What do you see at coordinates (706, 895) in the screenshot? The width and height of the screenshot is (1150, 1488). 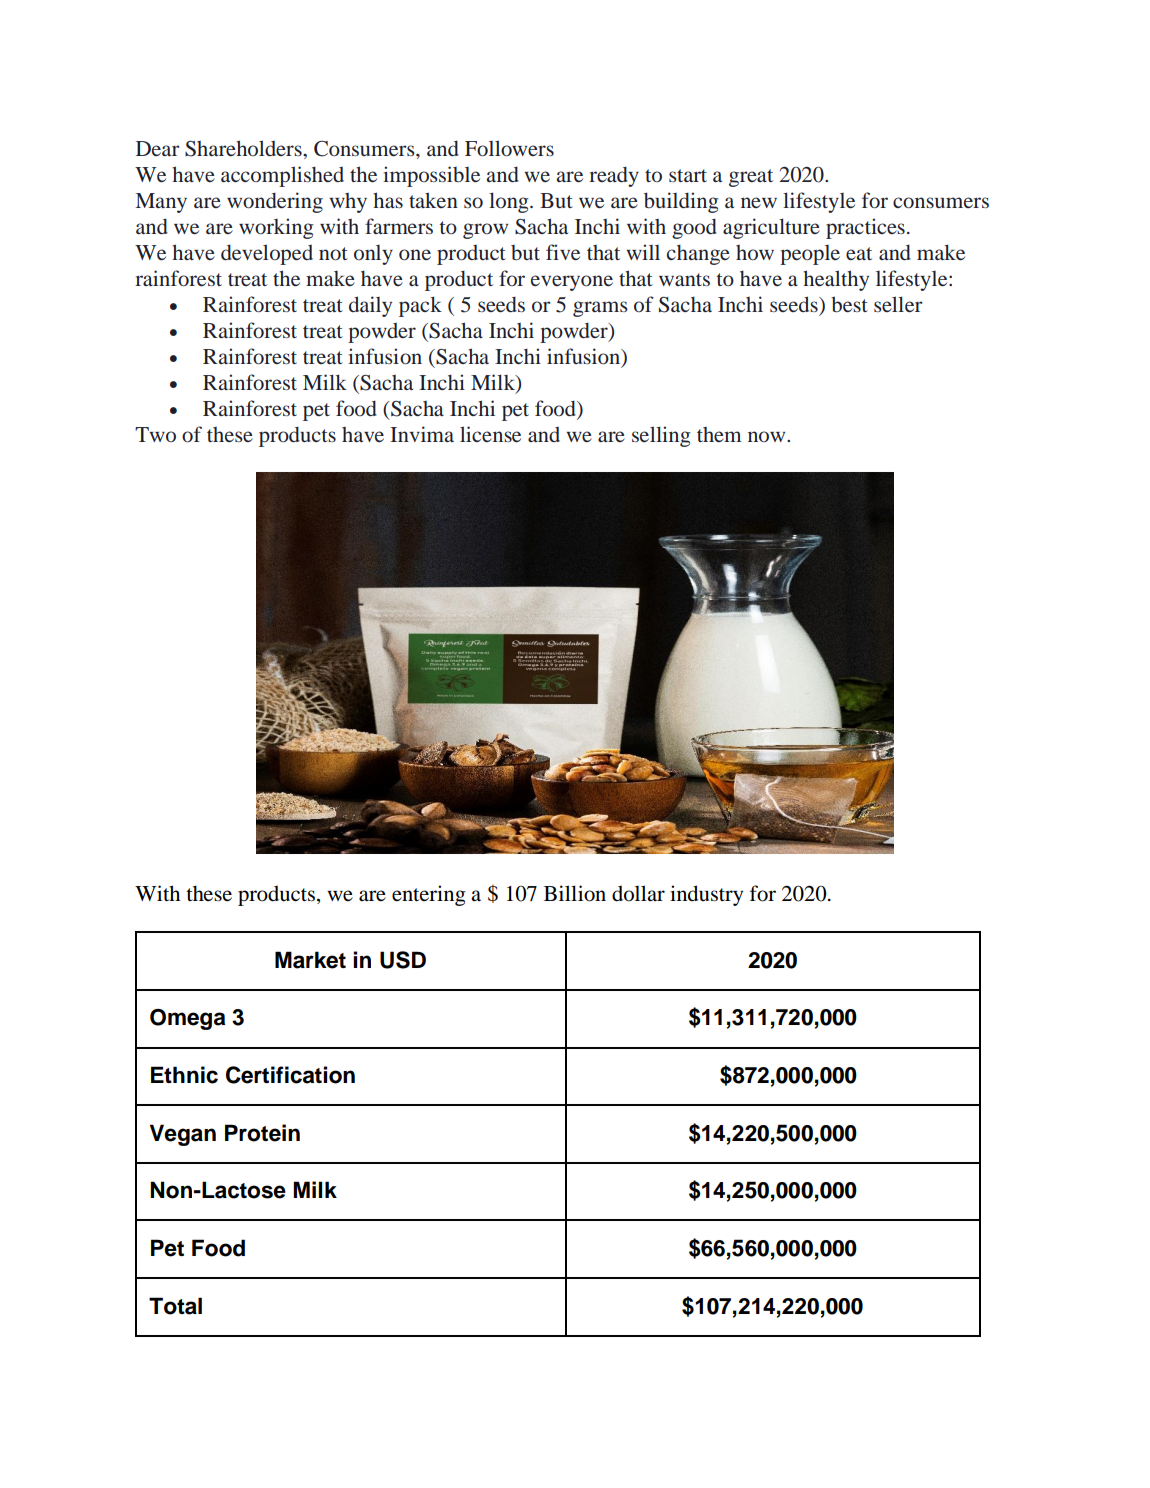 I see `industry` at bounding box center [706, 895].
